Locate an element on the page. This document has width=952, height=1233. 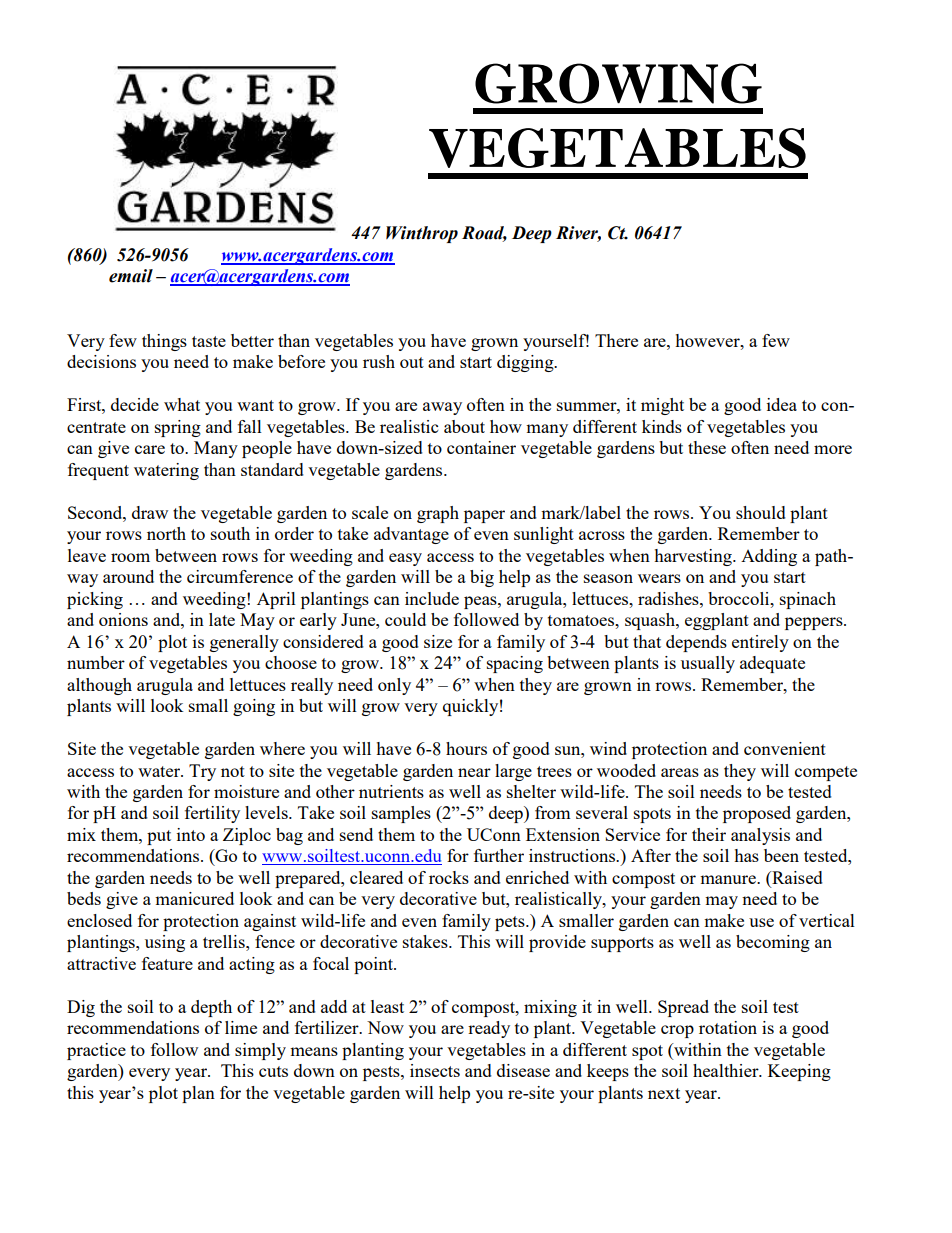
has is located at coordinates (746, 855).
